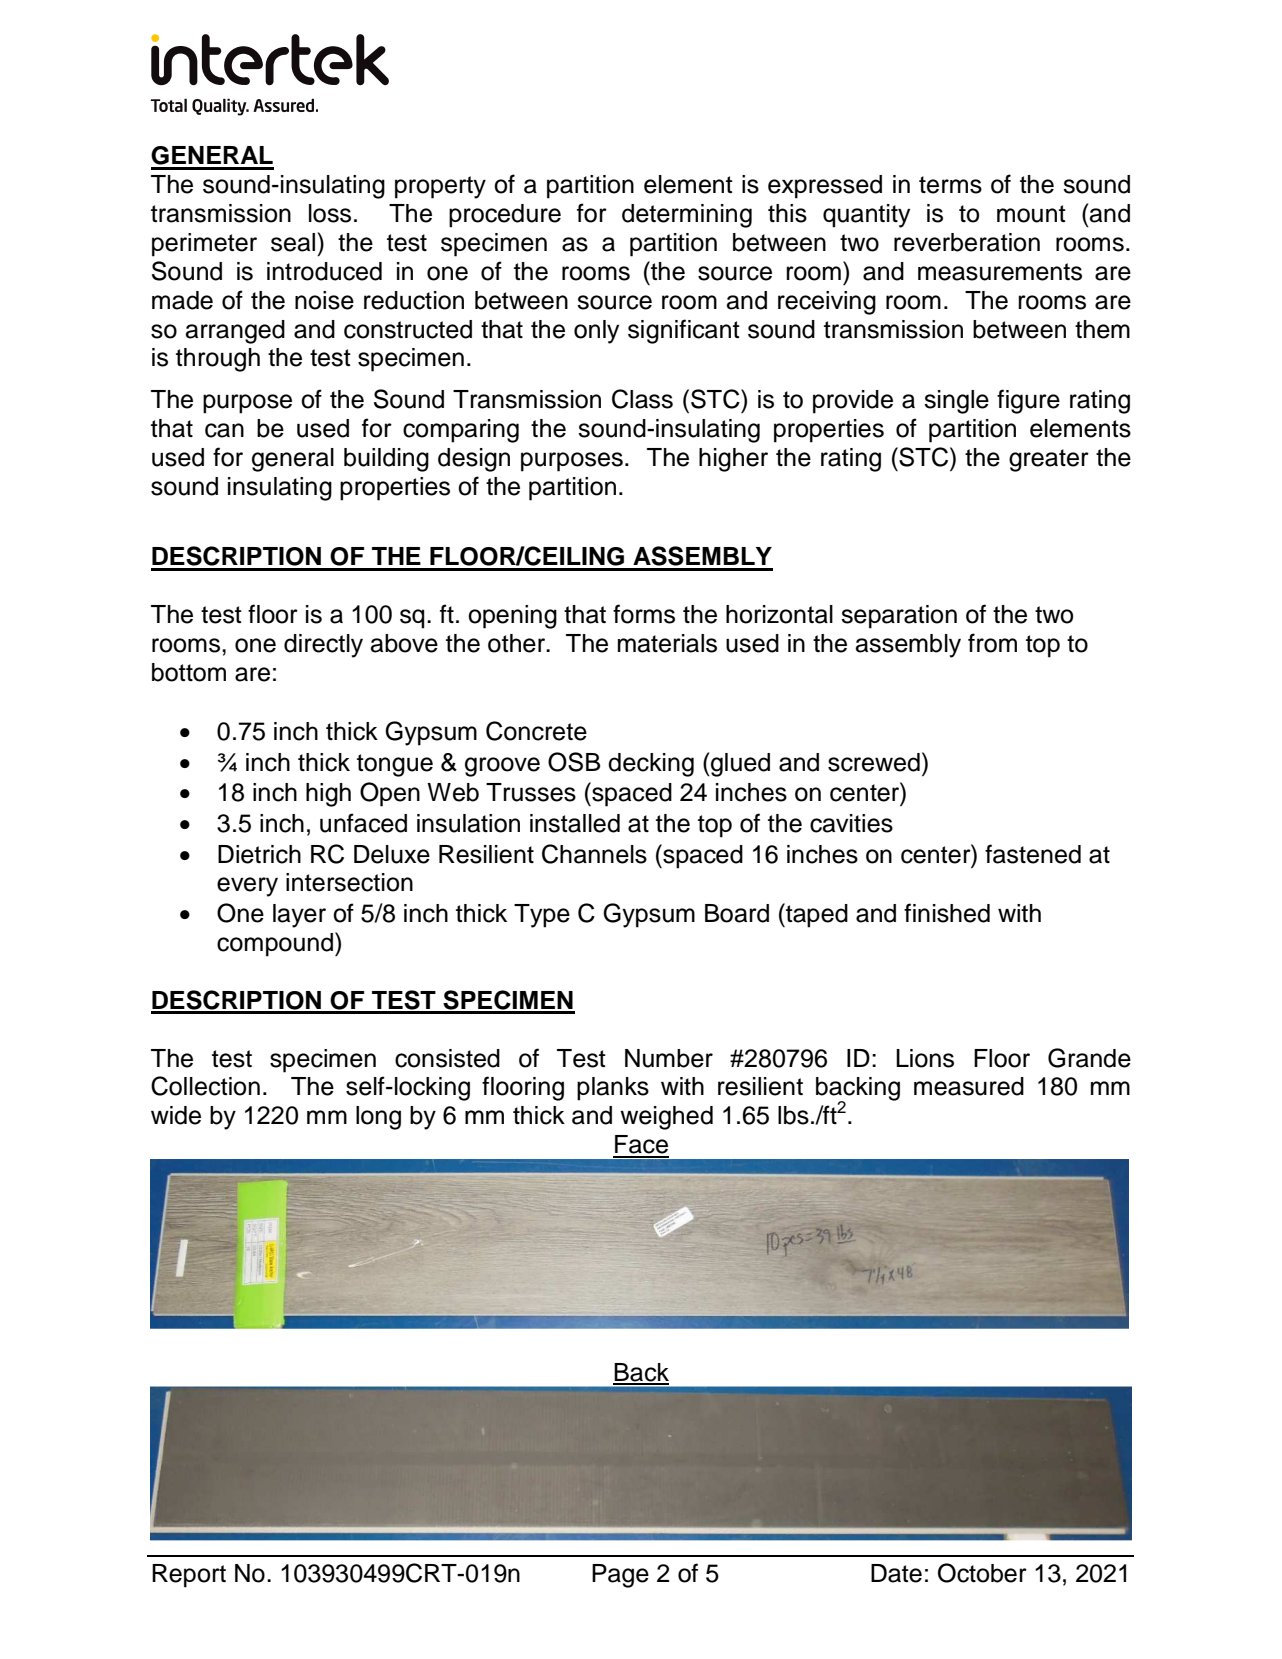 The height and width of the image is (1659, 1282). What do you see at coordinates (620, 1576) in the image?
I see `Page` at bounding box center [620, 1576].
